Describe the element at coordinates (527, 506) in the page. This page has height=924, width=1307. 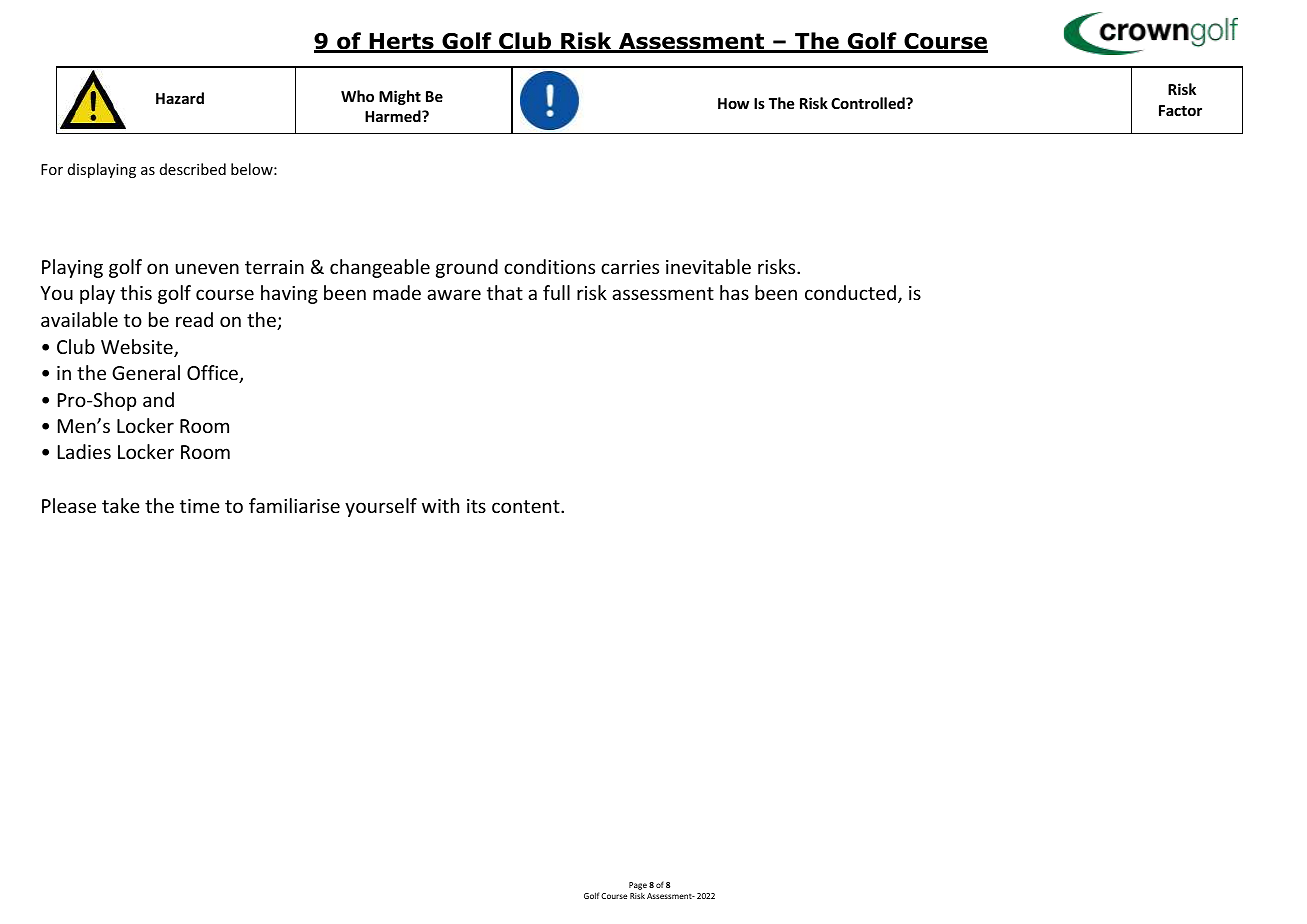
I see `content` at that location.
